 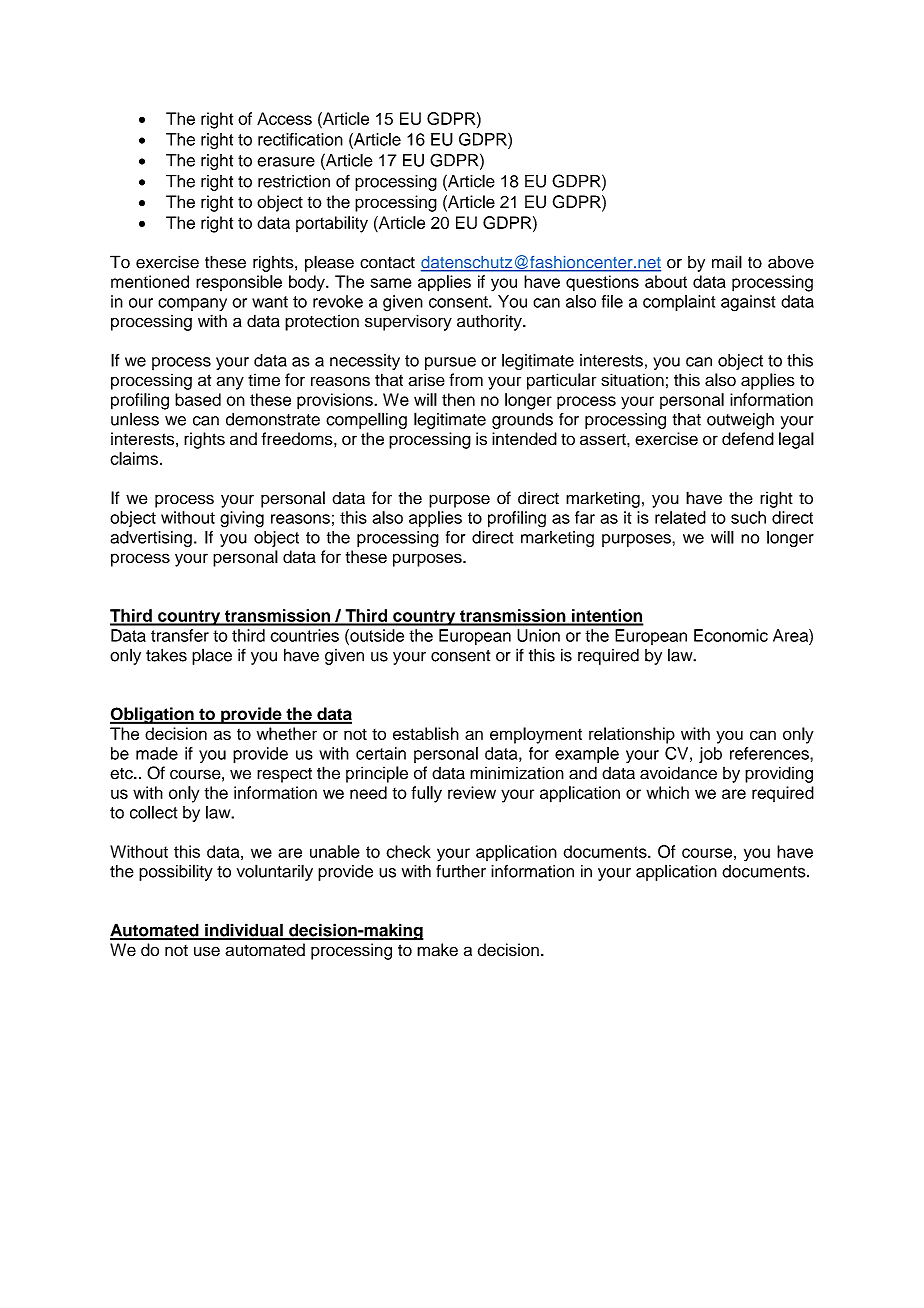 What do you see at coordinates (207, 951) in the screenshot?
I see `use` at bounding box center [207, 951].
